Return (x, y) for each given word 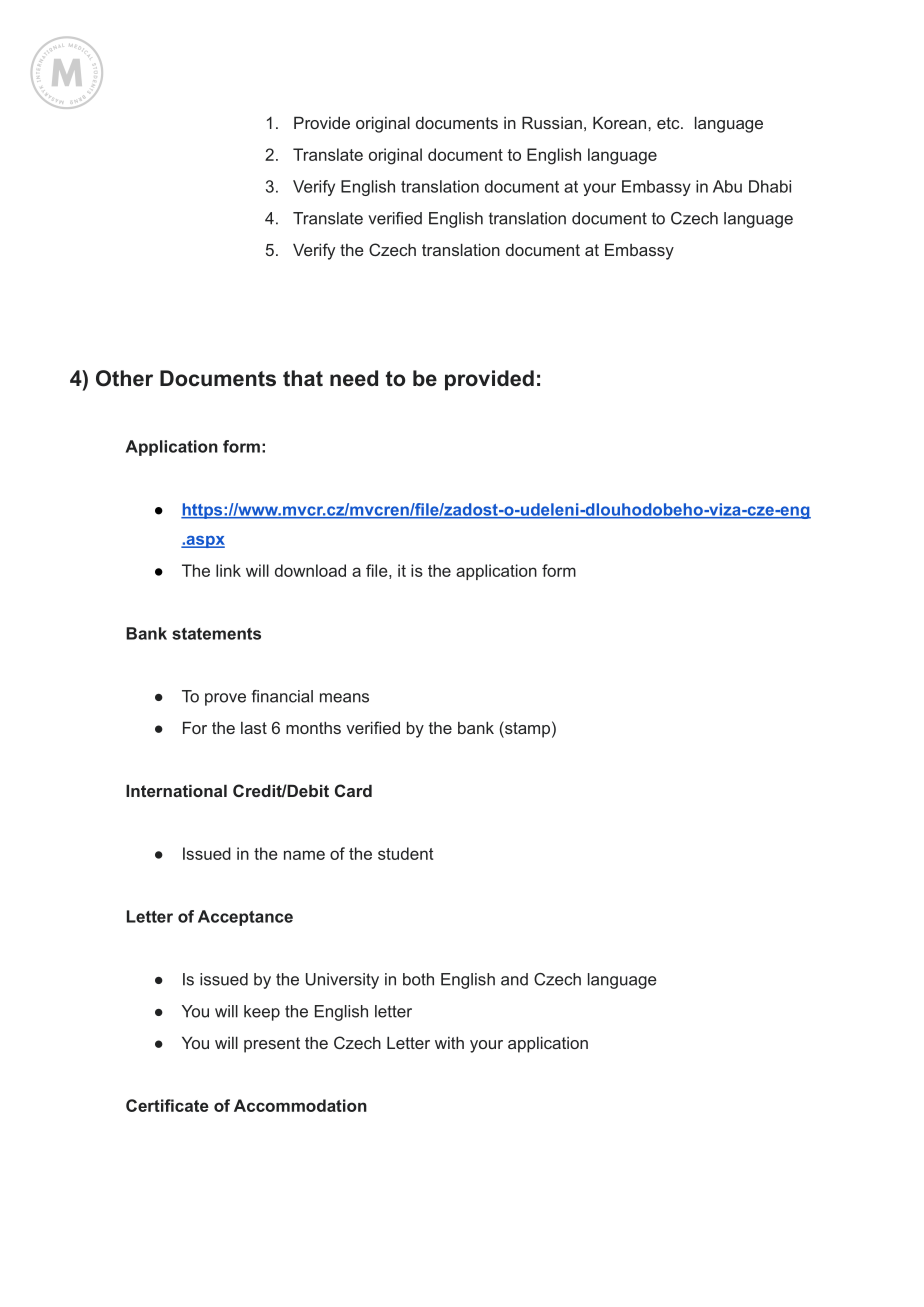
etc (669, 123)
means (344, 698)
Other (124, 378)
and (514, 979)
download (310, 570)
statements (216, 634)
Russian (552, 122)
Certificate (167, 1105)
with (449, 1042)
